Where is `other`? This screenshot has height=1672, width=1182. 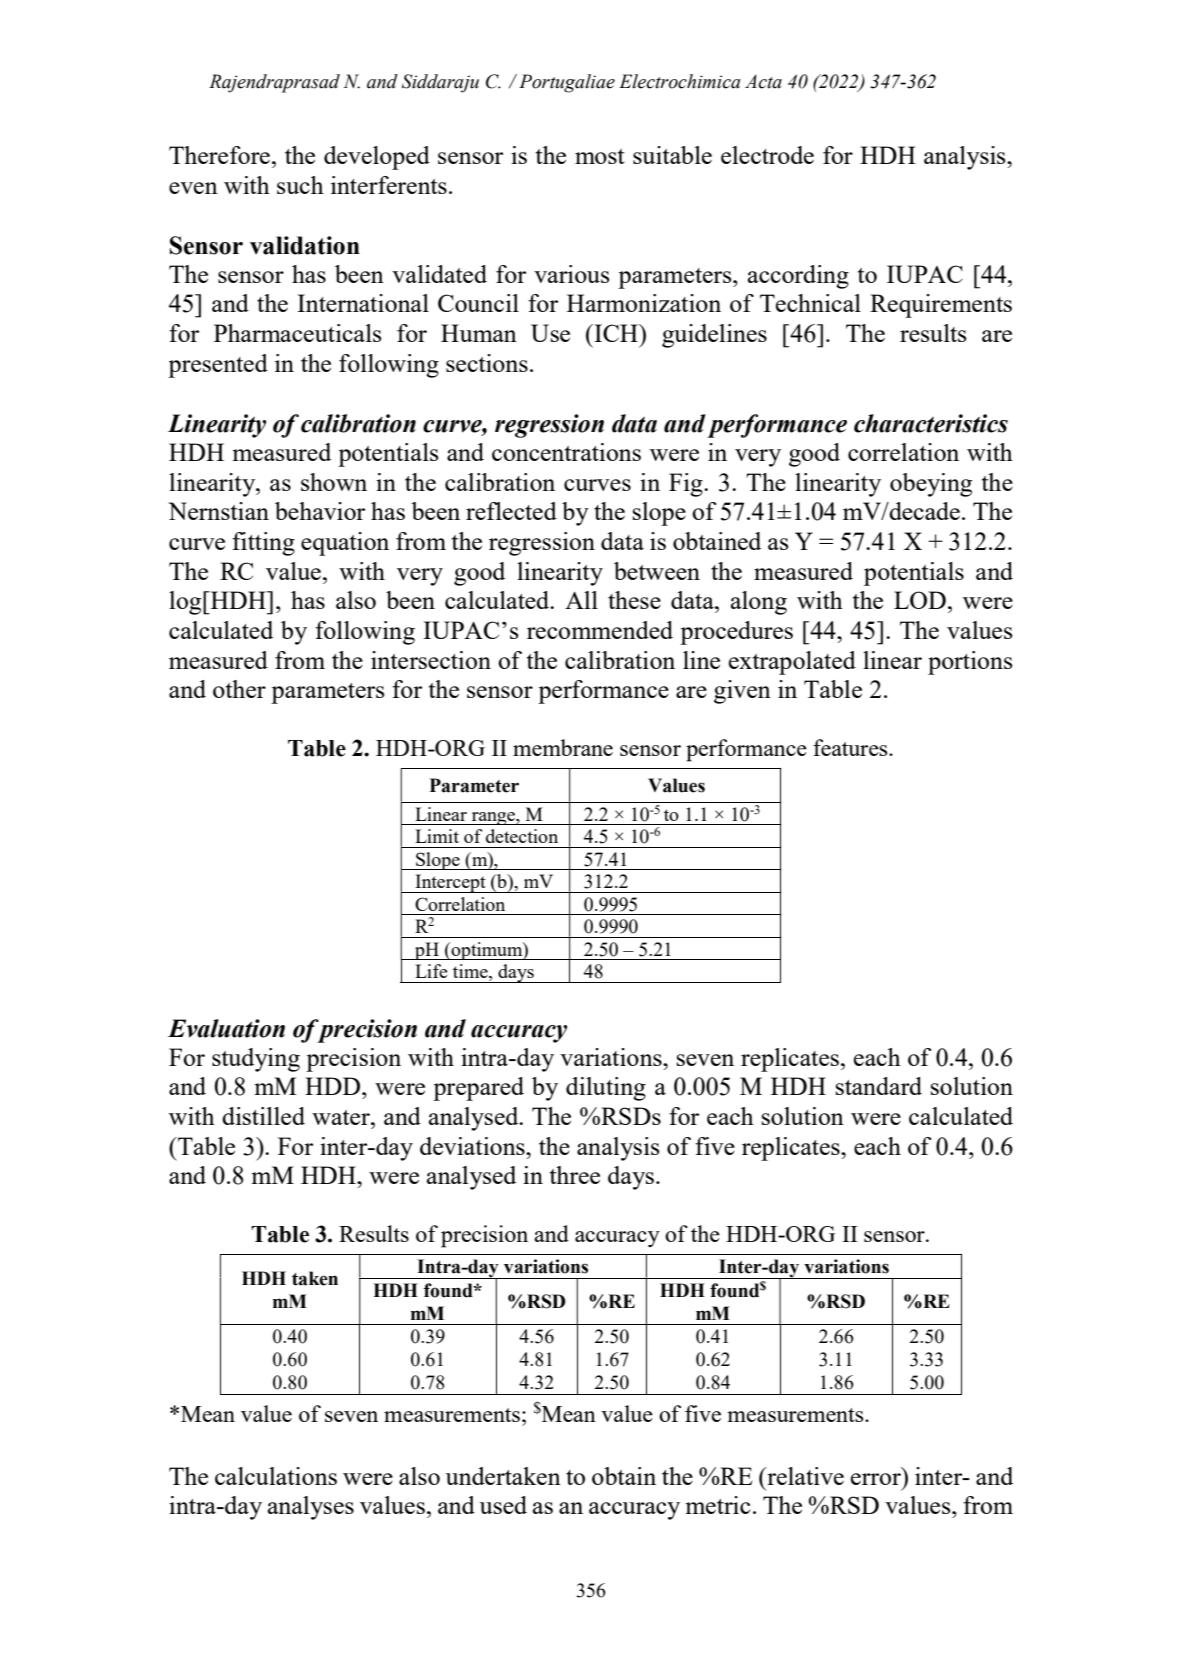 other is located at coordinates (239, 689).
